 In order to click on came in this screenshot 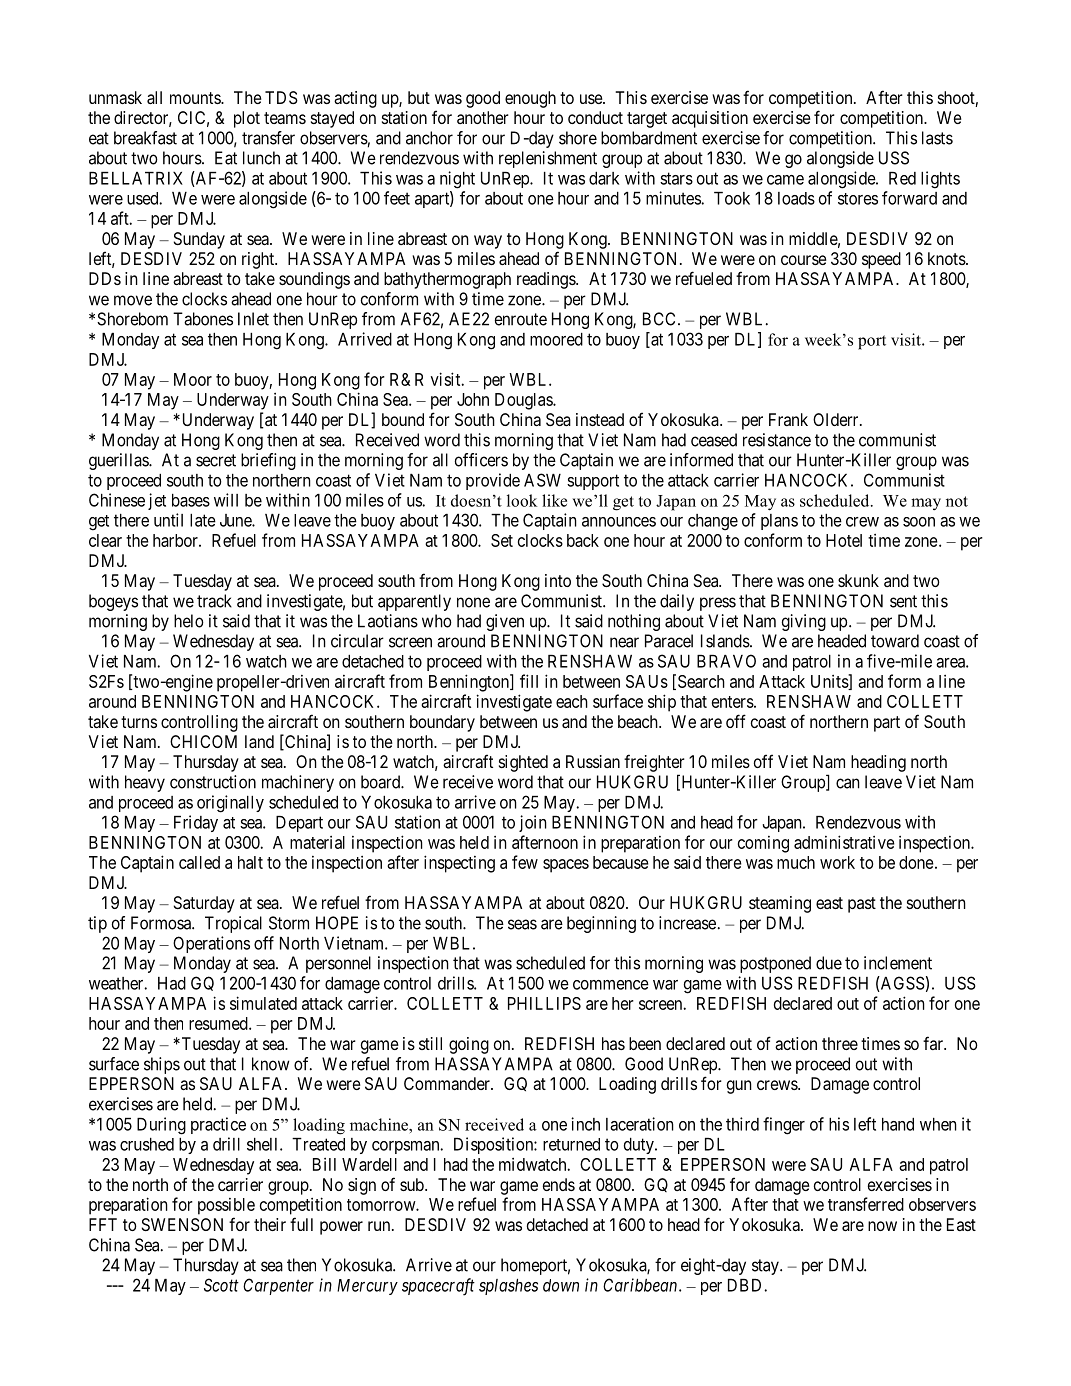, I will do `click(785, 180)`.
